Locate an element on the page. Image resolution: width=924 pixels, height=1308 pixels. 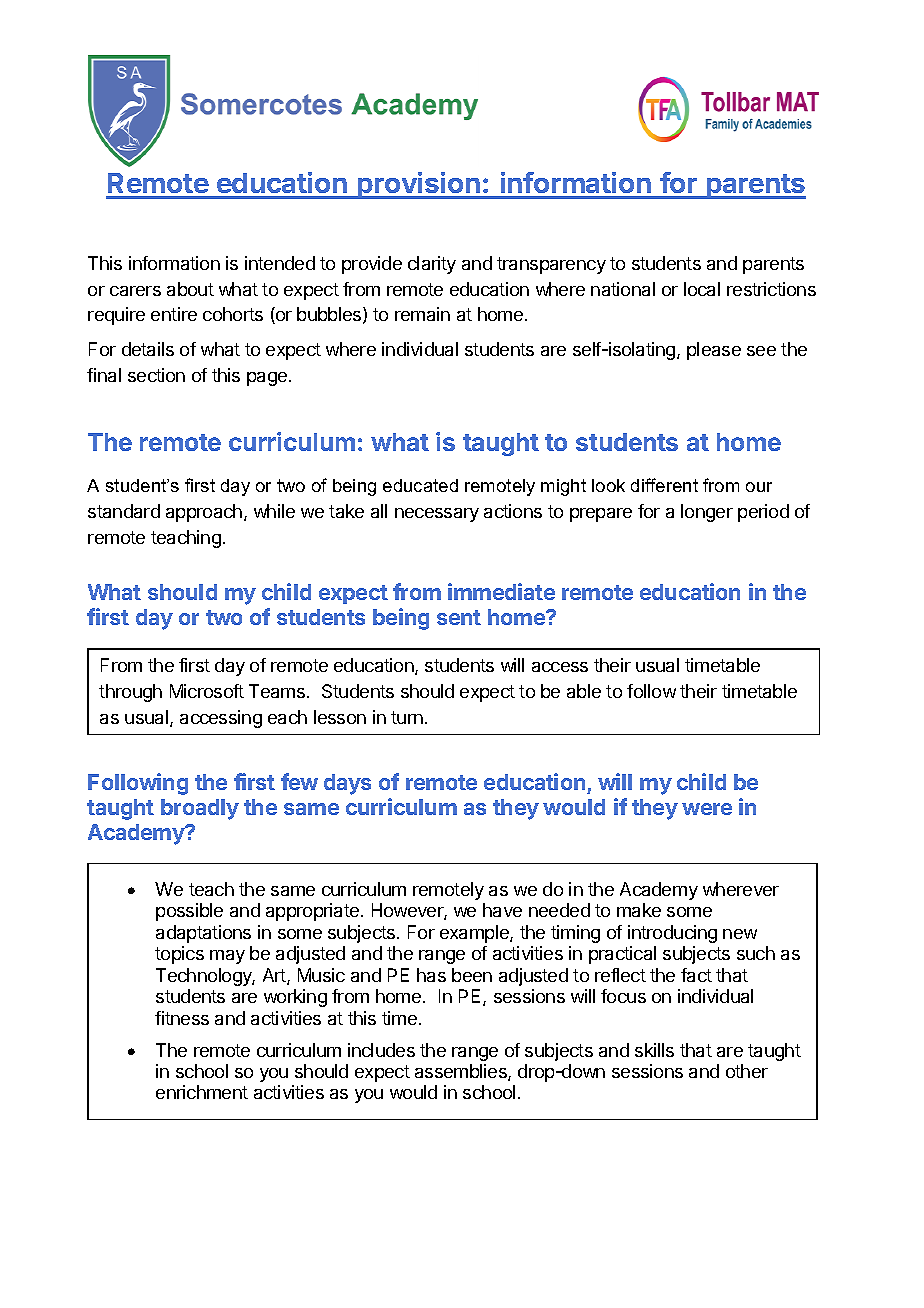
provision is located at coordinates (419, 185).
